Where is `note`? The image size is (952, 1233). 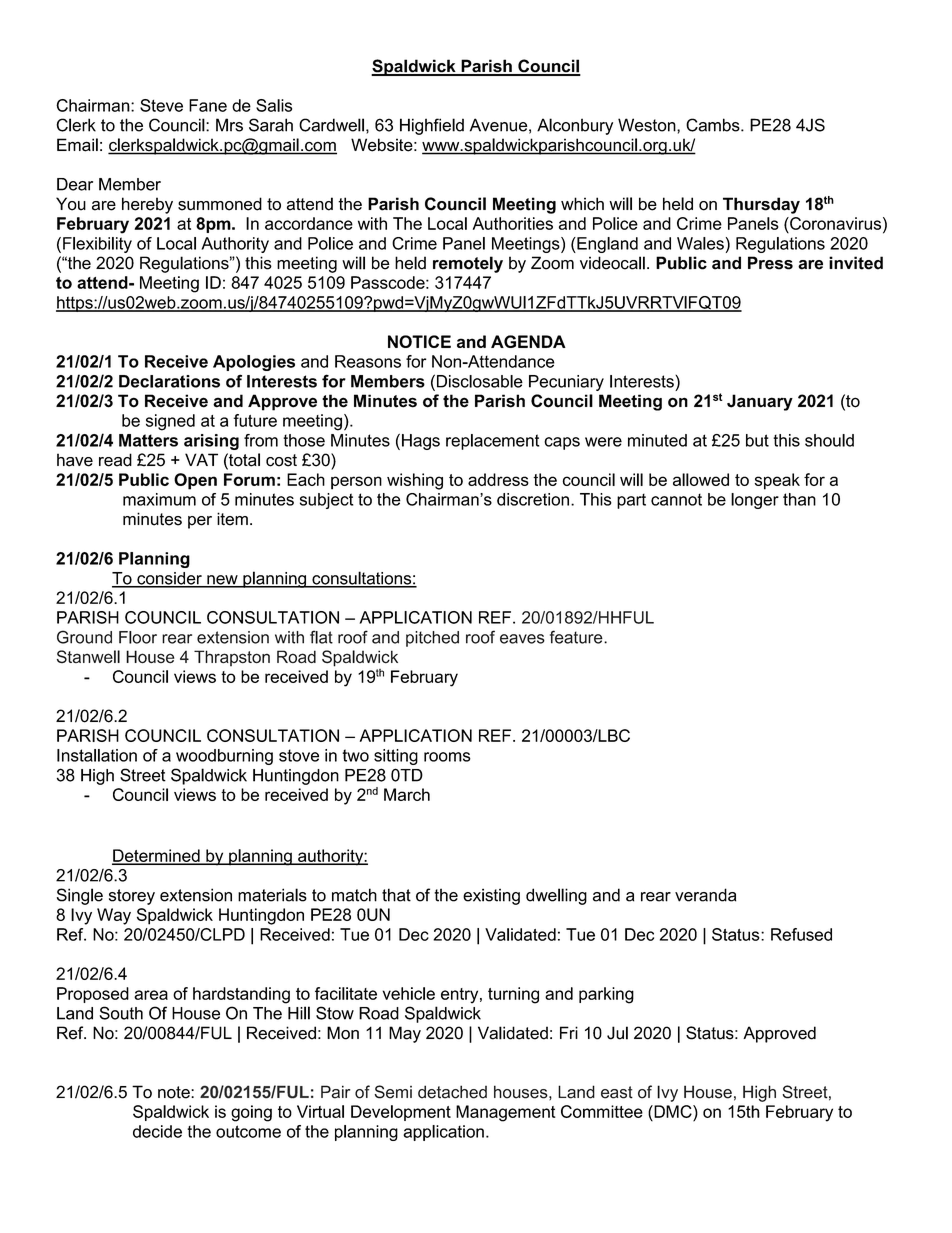
note is located at coordinates (175, 1092).
